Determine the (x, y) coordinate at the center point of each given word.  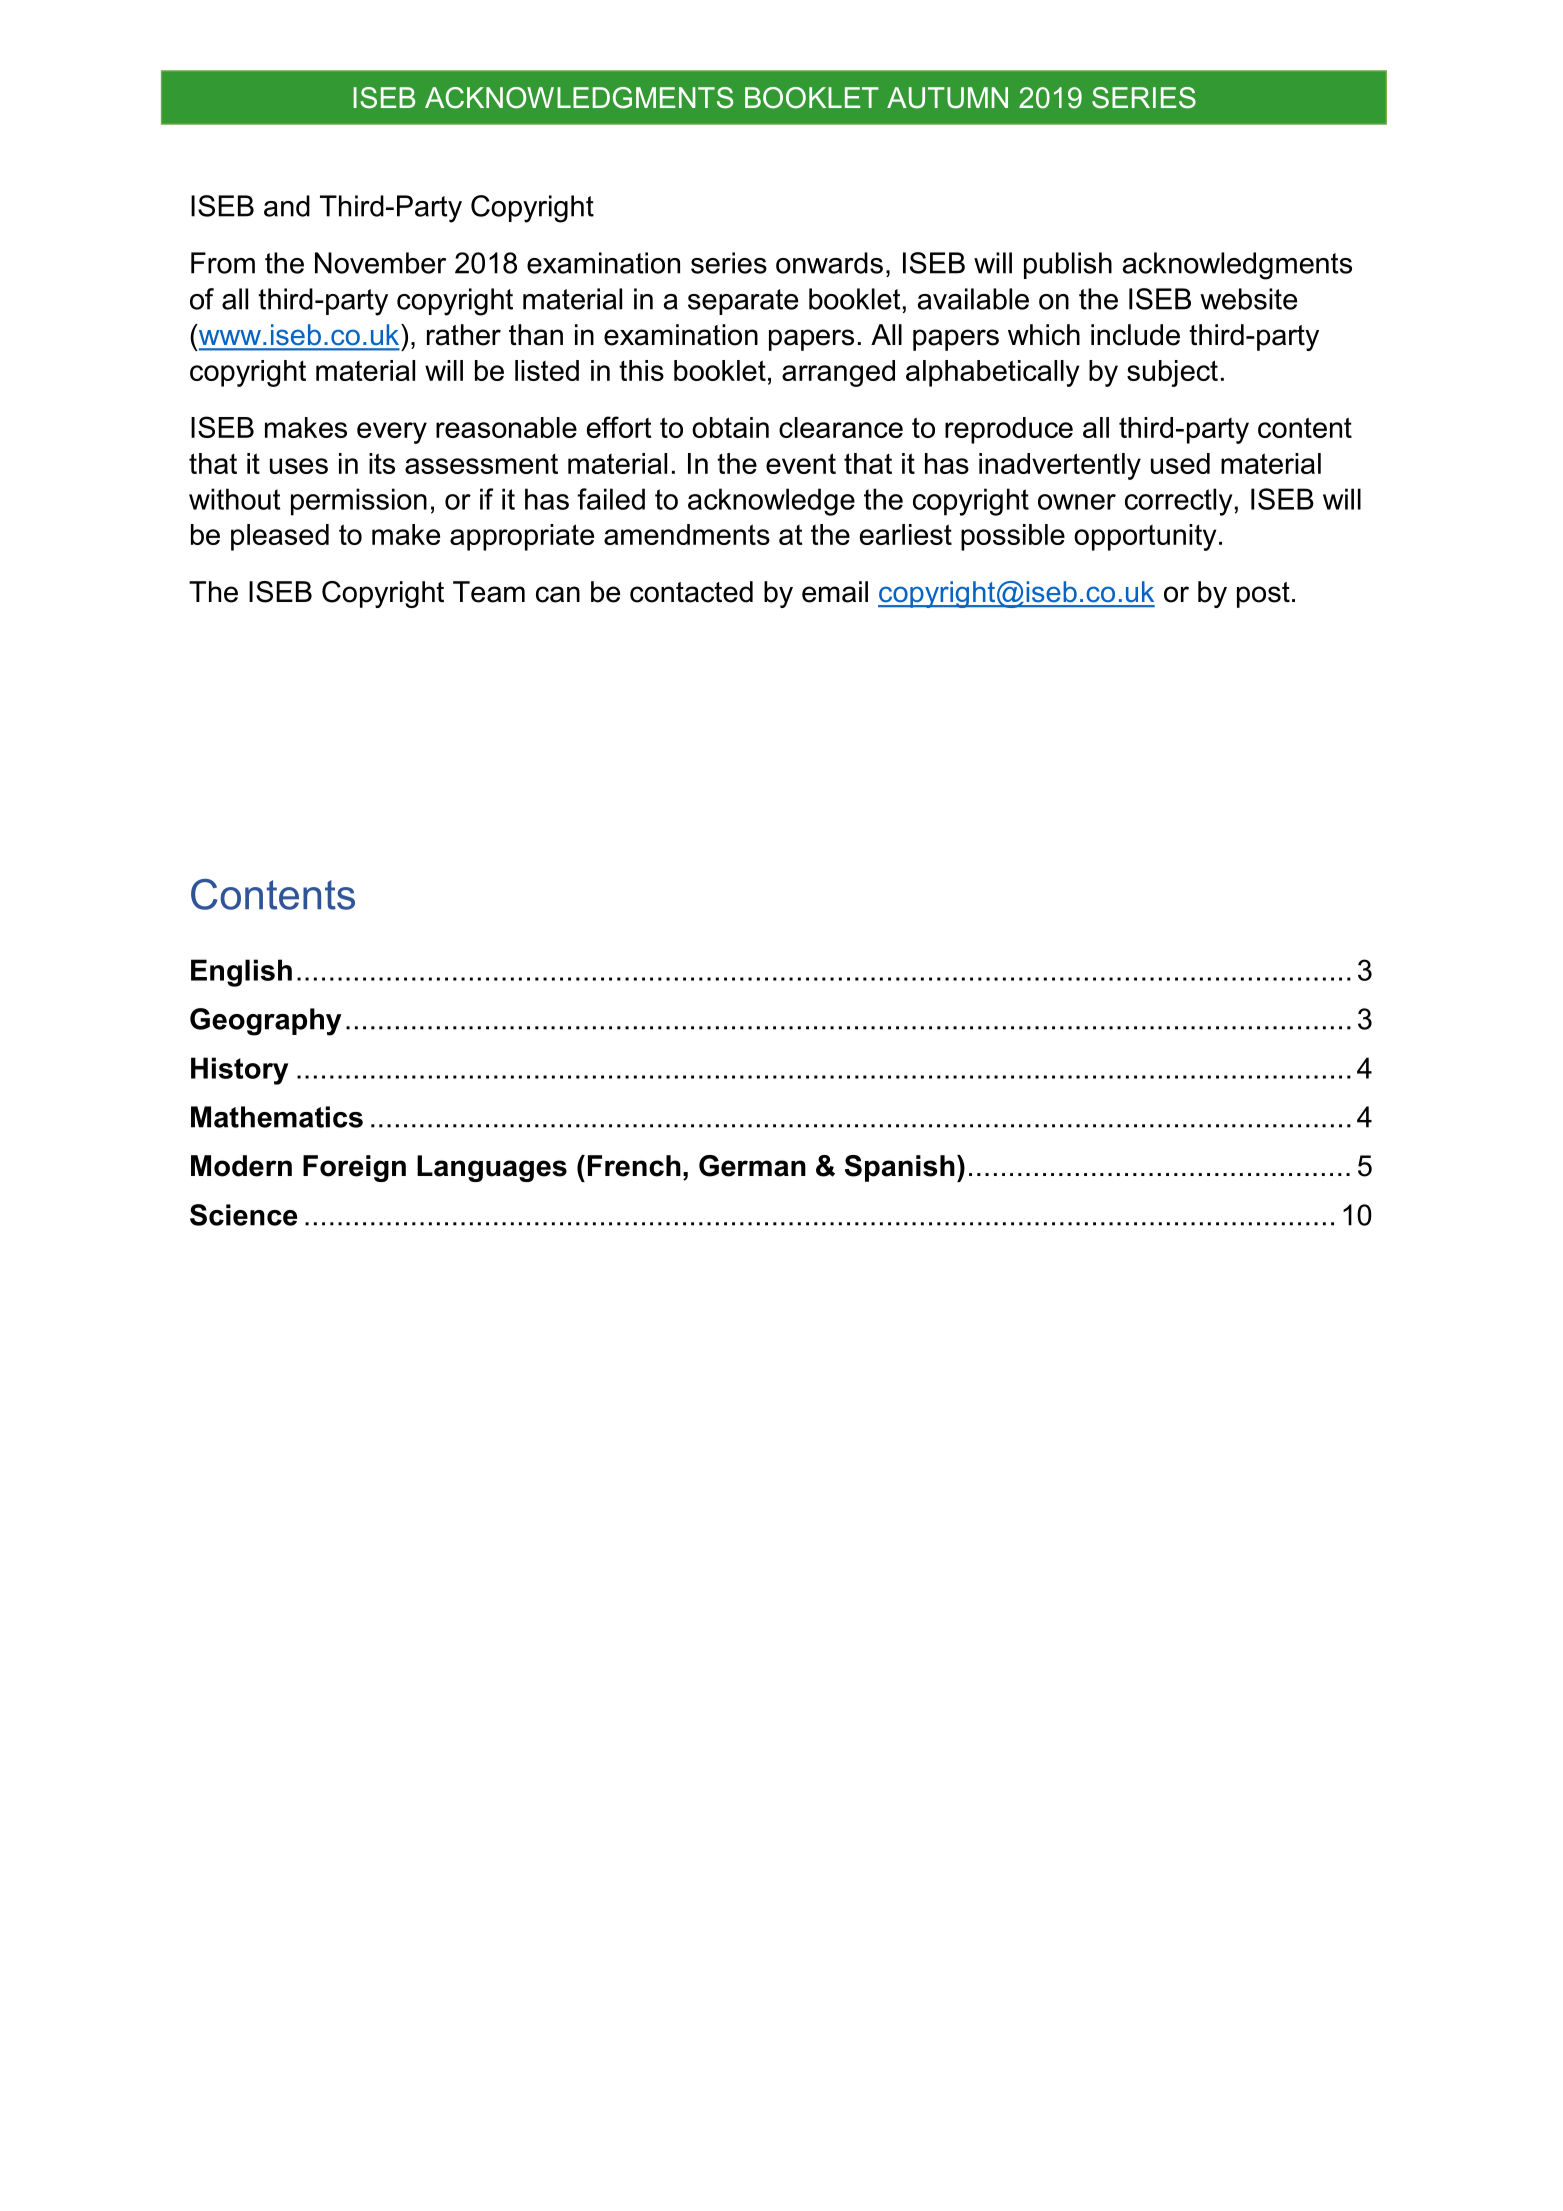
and (287, 206)
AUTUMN (947, 98)
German (752, 1166)
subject (1172, 373)
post (1263, 595)
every (392, 433)
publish (1068, 265)
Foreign (354, 1168)
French (634, 1166)
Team (489, 592)
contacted (691, 592)
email (835, 592)
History (239, 1071)
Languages (492, 1168)
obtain (730, 427)
